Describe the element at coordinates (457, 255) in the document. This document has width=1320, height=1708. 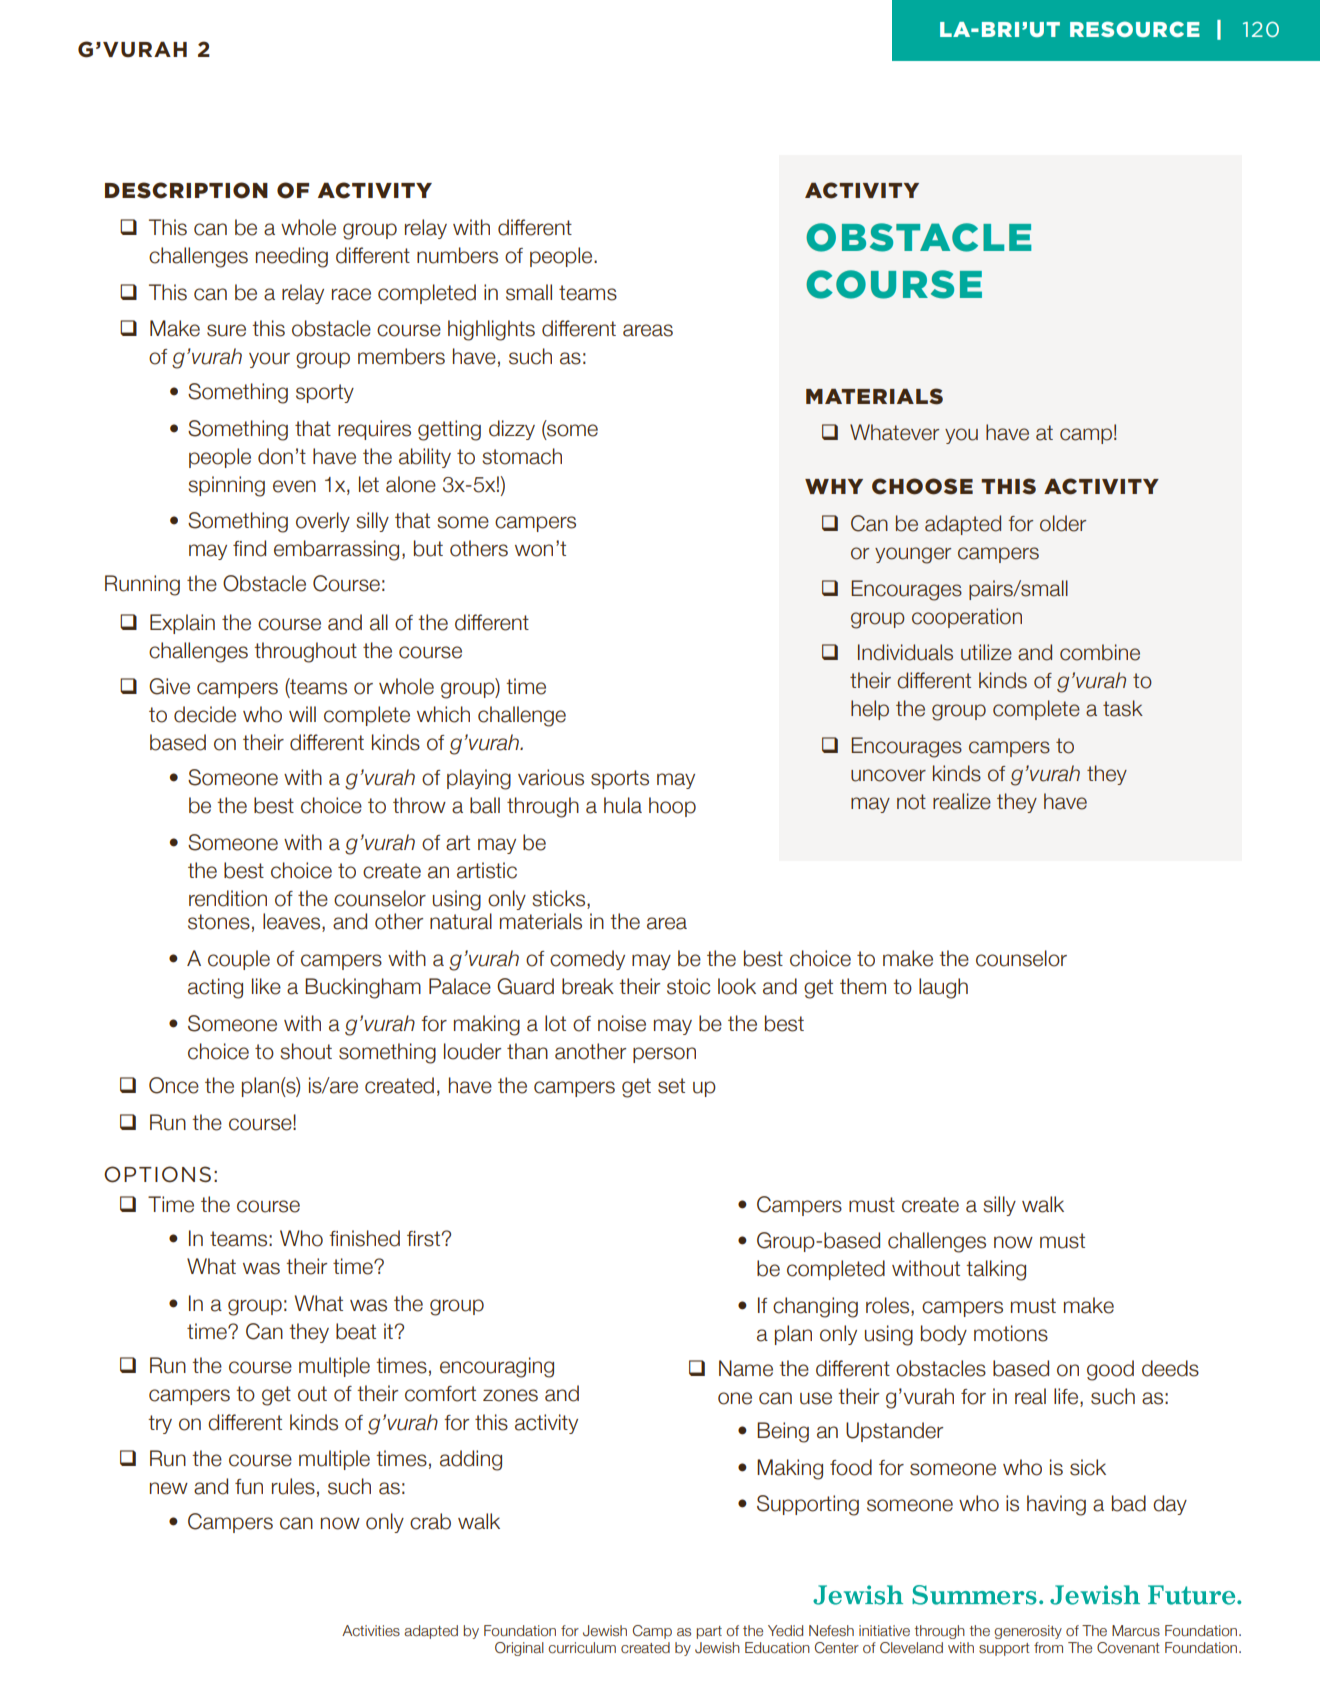
I see `numbers` at that location.
